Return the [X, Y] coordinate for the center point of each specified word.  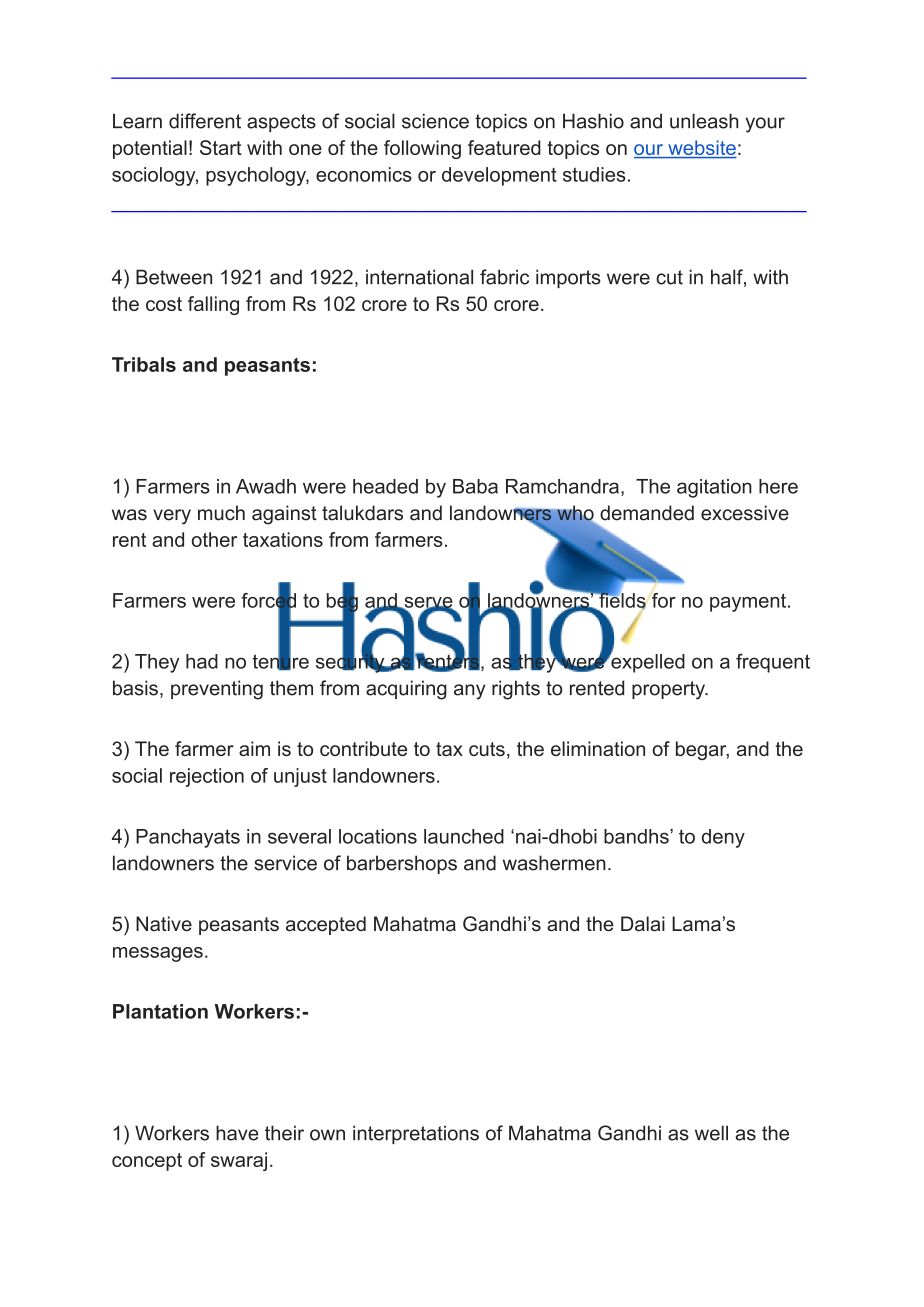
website [701, 149]
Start [221, 147]
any [469, 692]
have [237, 1133]
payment [749, 602]
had [202, 661]
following [422, 149]
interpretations [416, 1134]
